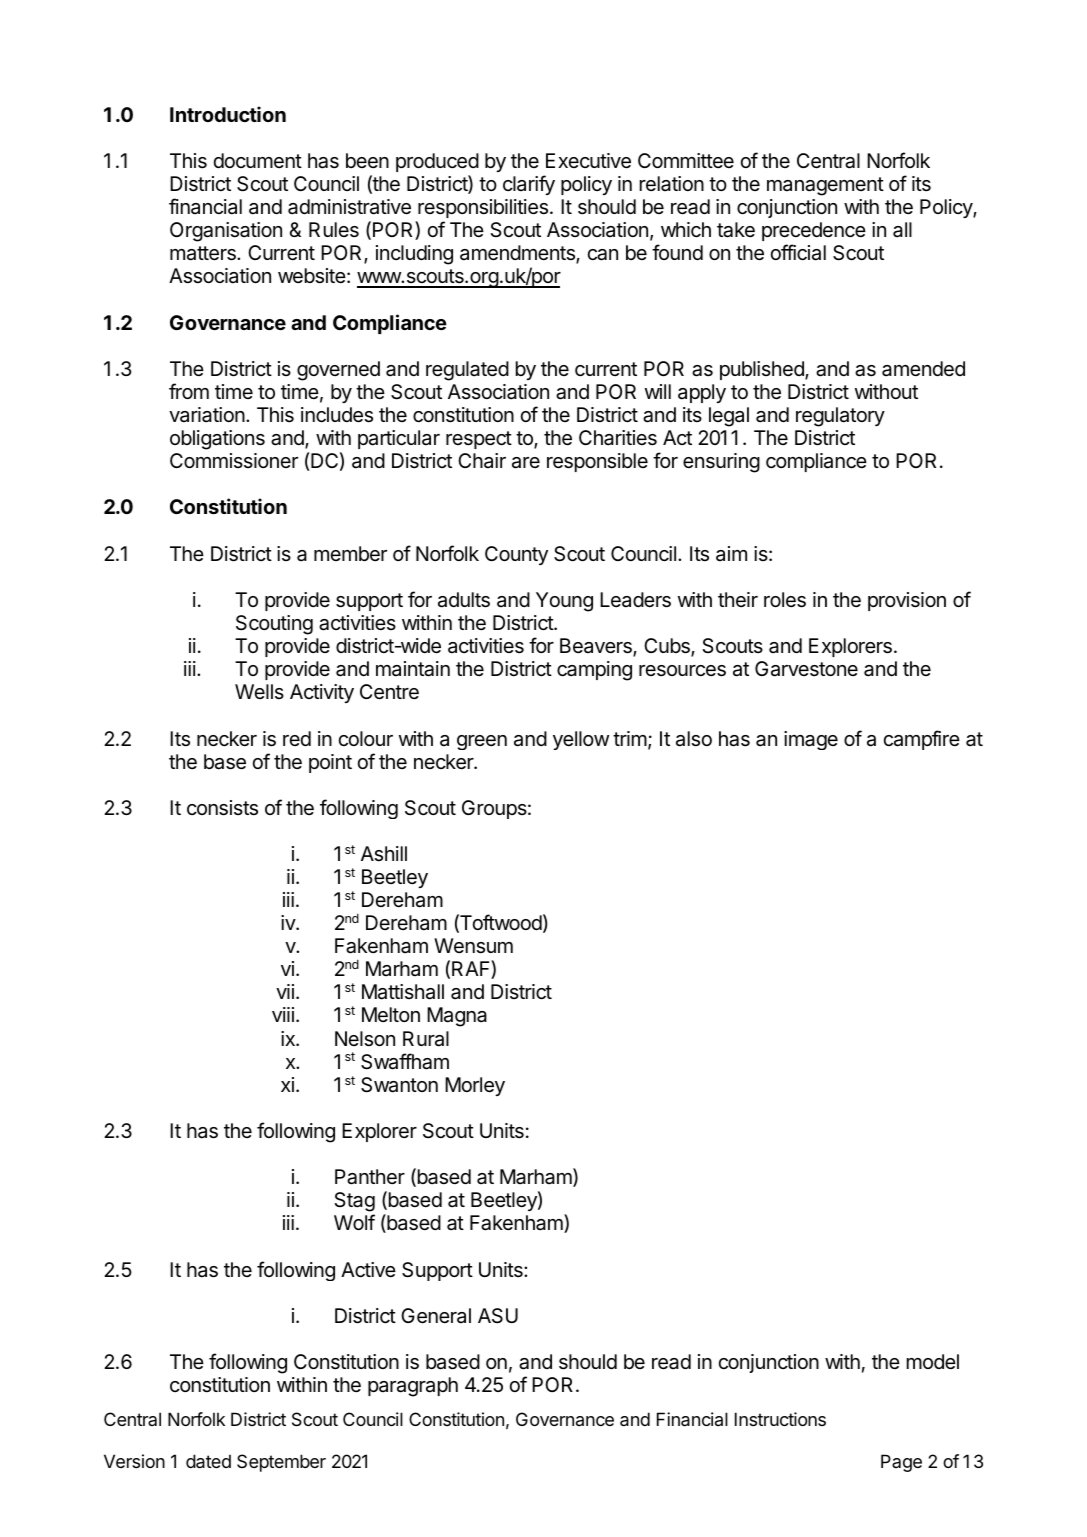  Describe the element at coordinates (222, 808) in the screenshot. I see `consists` at that location.
